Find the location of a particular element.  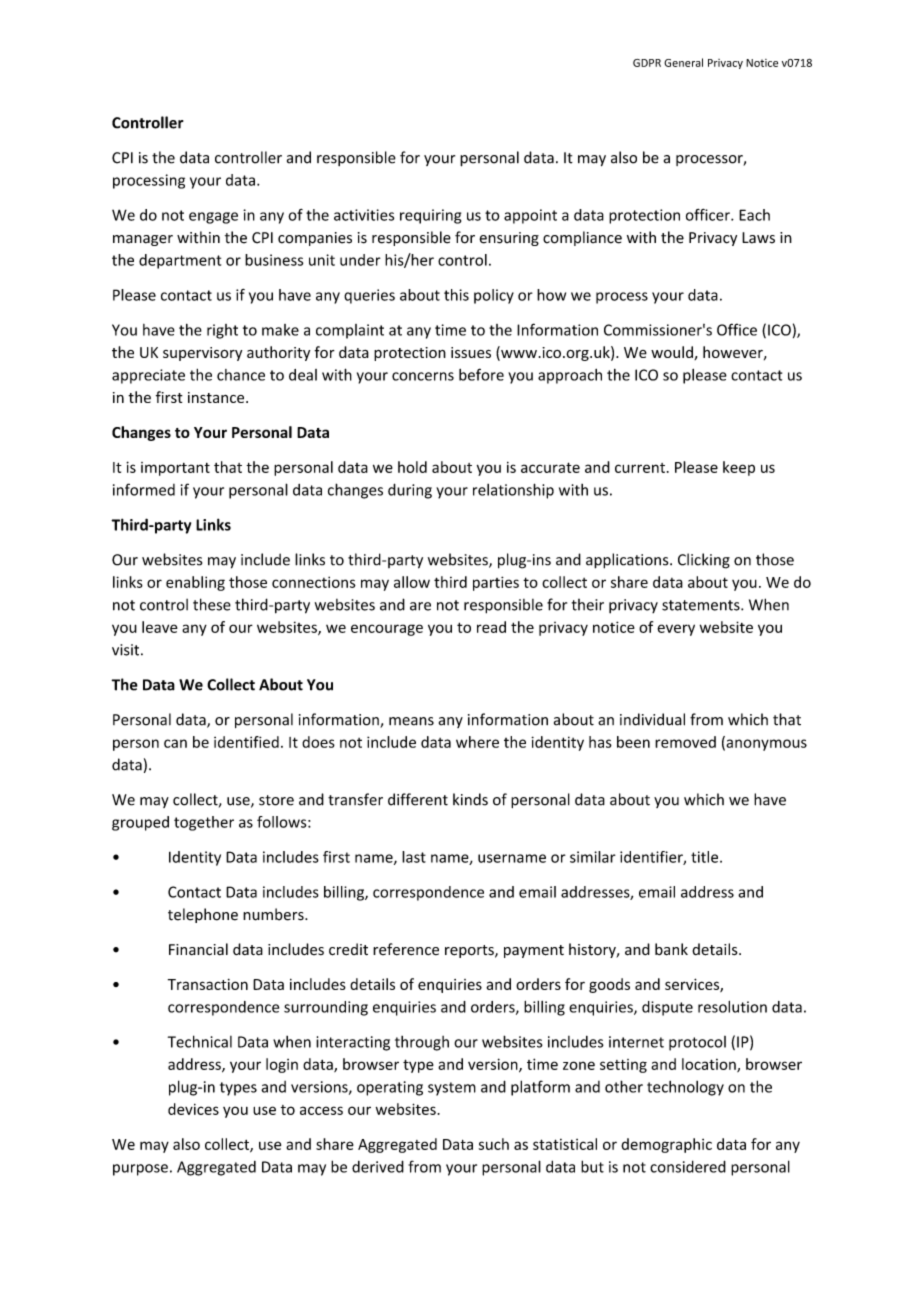

such is located at coordinates (494, 1144).
